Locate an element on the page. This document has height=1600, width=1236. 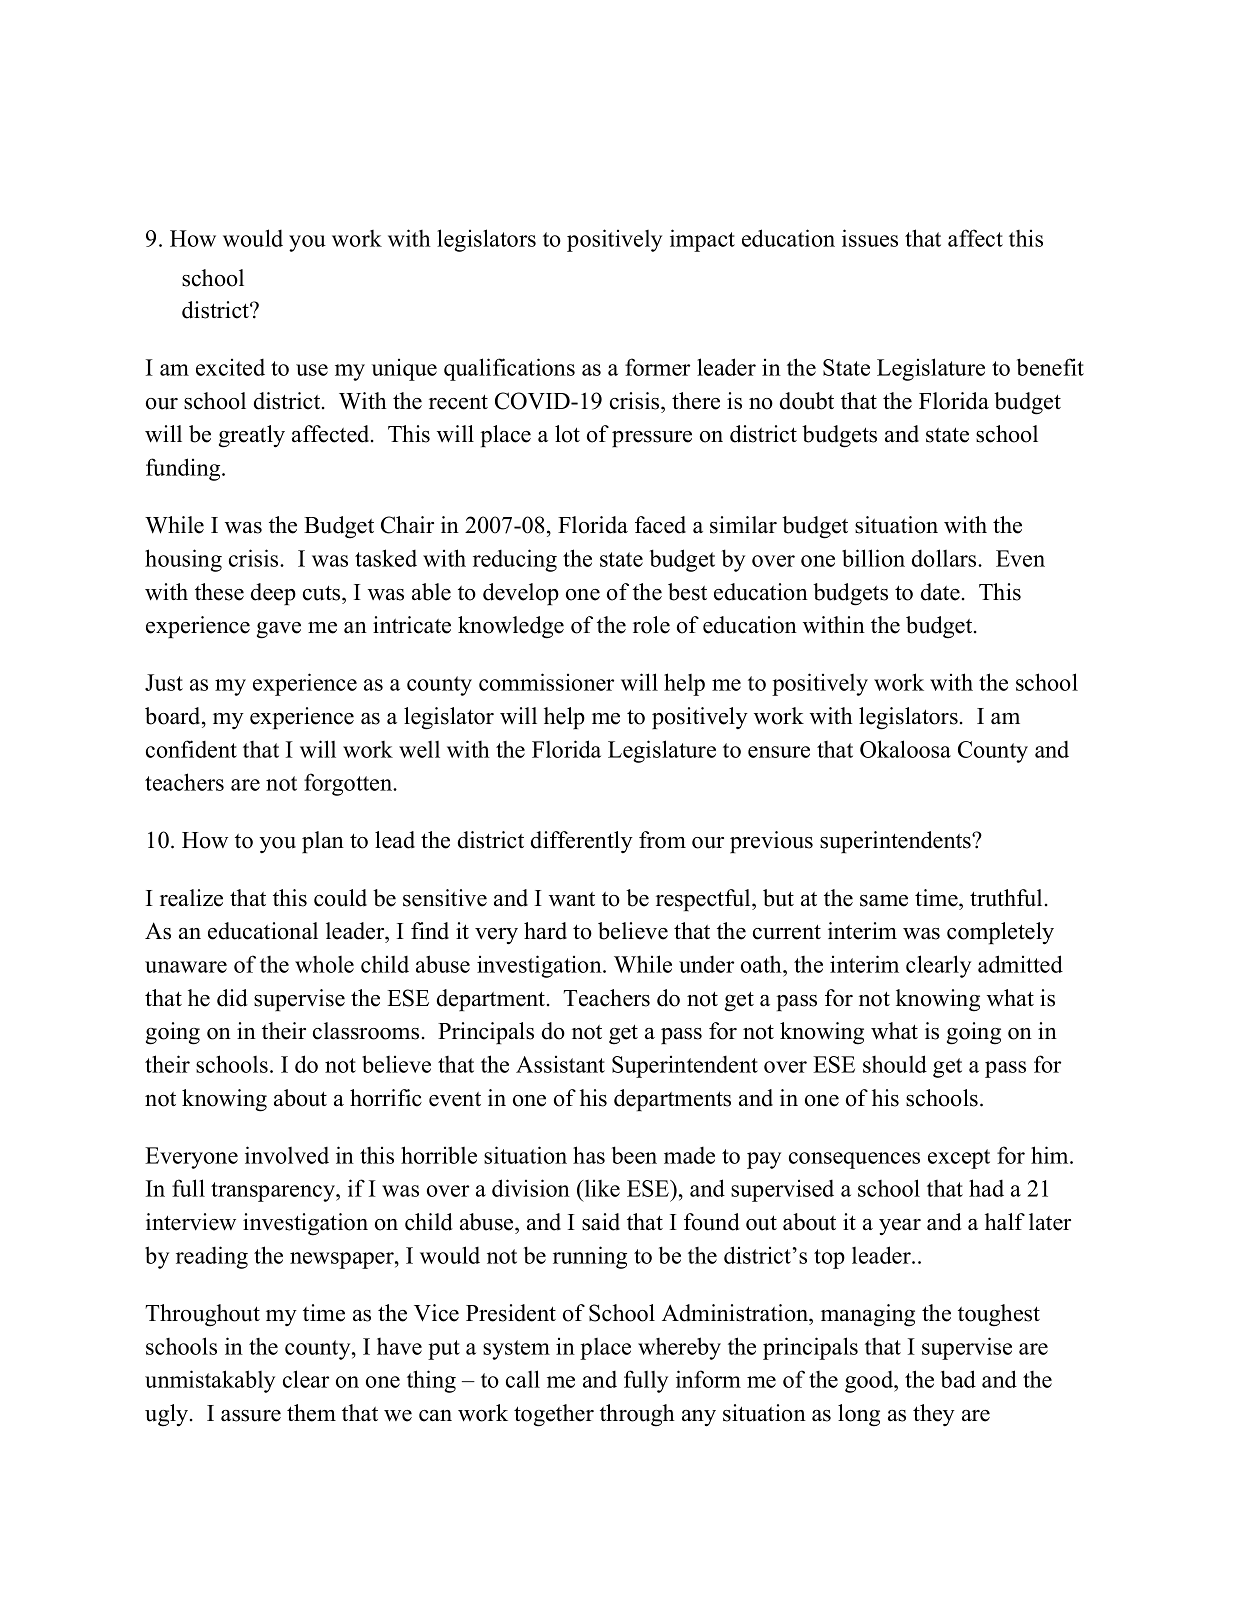
impact is located at coordinates (702, 240).
